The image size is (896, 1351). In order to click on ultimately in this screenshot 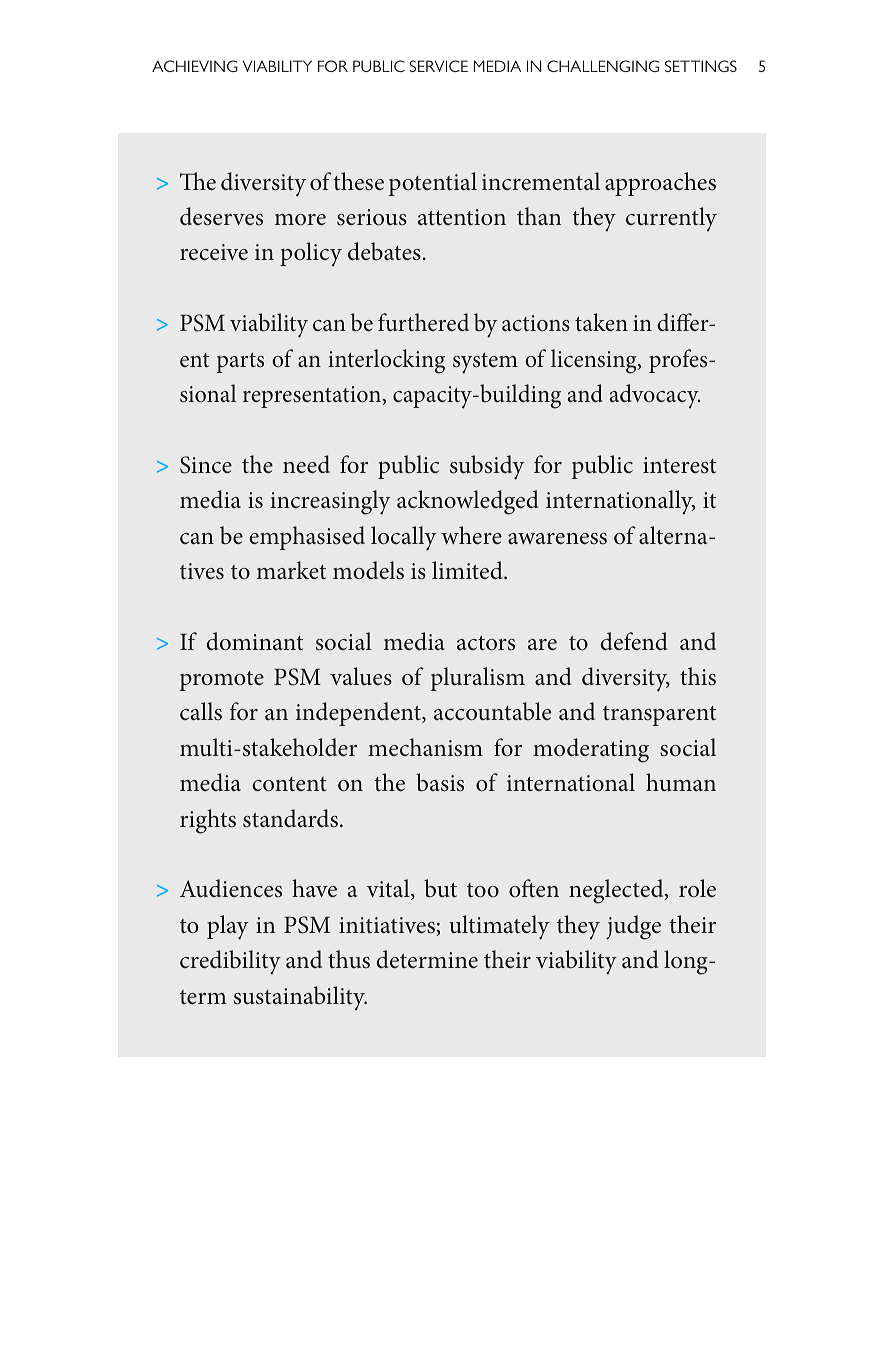, I will do `click(499, 927)`.
